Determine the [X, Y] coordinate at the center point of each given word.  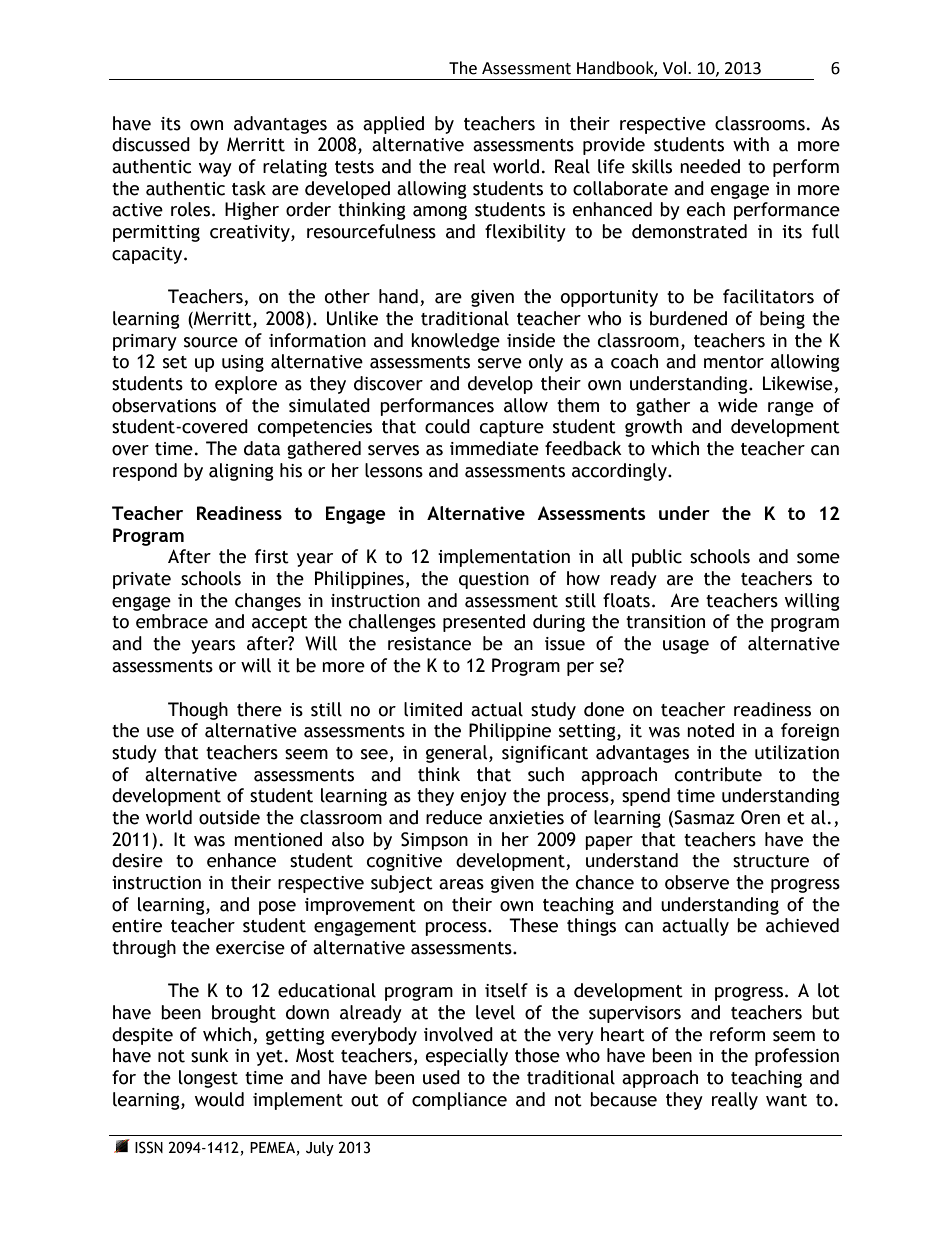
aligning [241, 472]
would [219, 1099]
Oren [760, 817]
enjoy [484, 797]
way [215, 170]
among [440, 212]
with [751, 144]
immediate [494, 448]
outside [229, 817]
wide [738, 405]
